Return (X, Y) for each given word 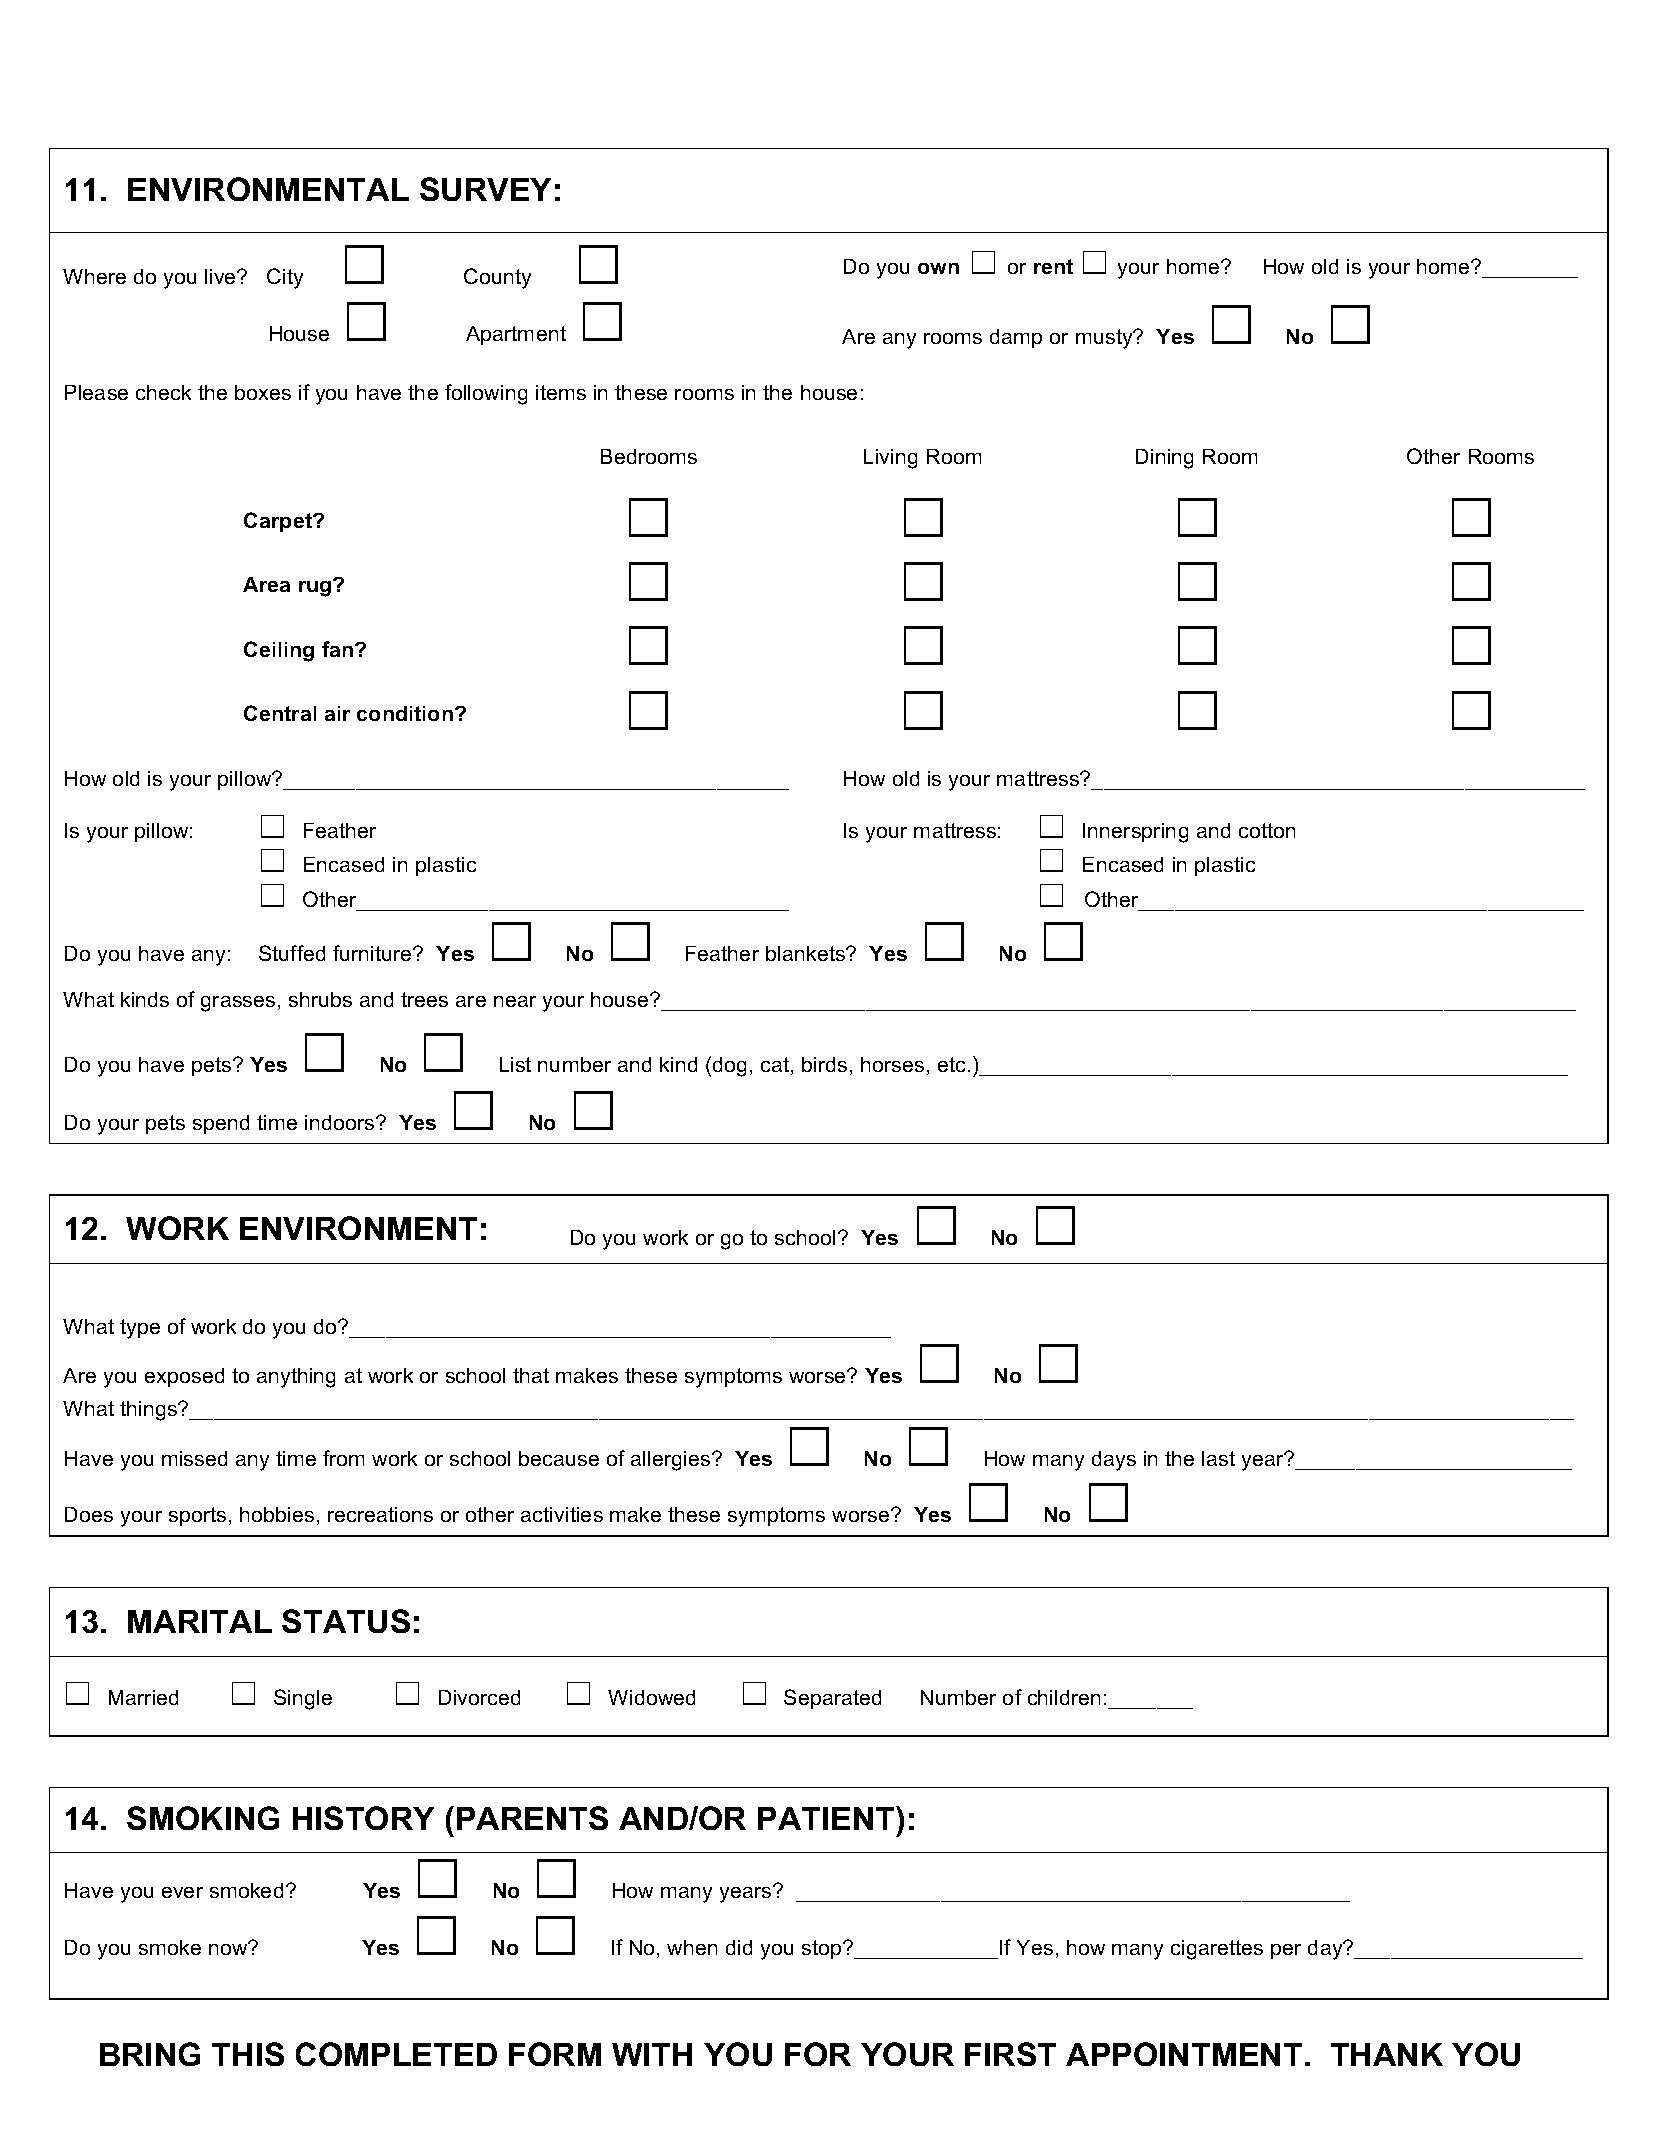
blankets (806, 953)
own (938, 268)
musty (1105, 339)
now (229, 1948)
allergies (672, 1461)
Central (280, 713)
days (1114, 1461)
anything (296, 1378)
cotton (1267, 830)
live (221, 276)
